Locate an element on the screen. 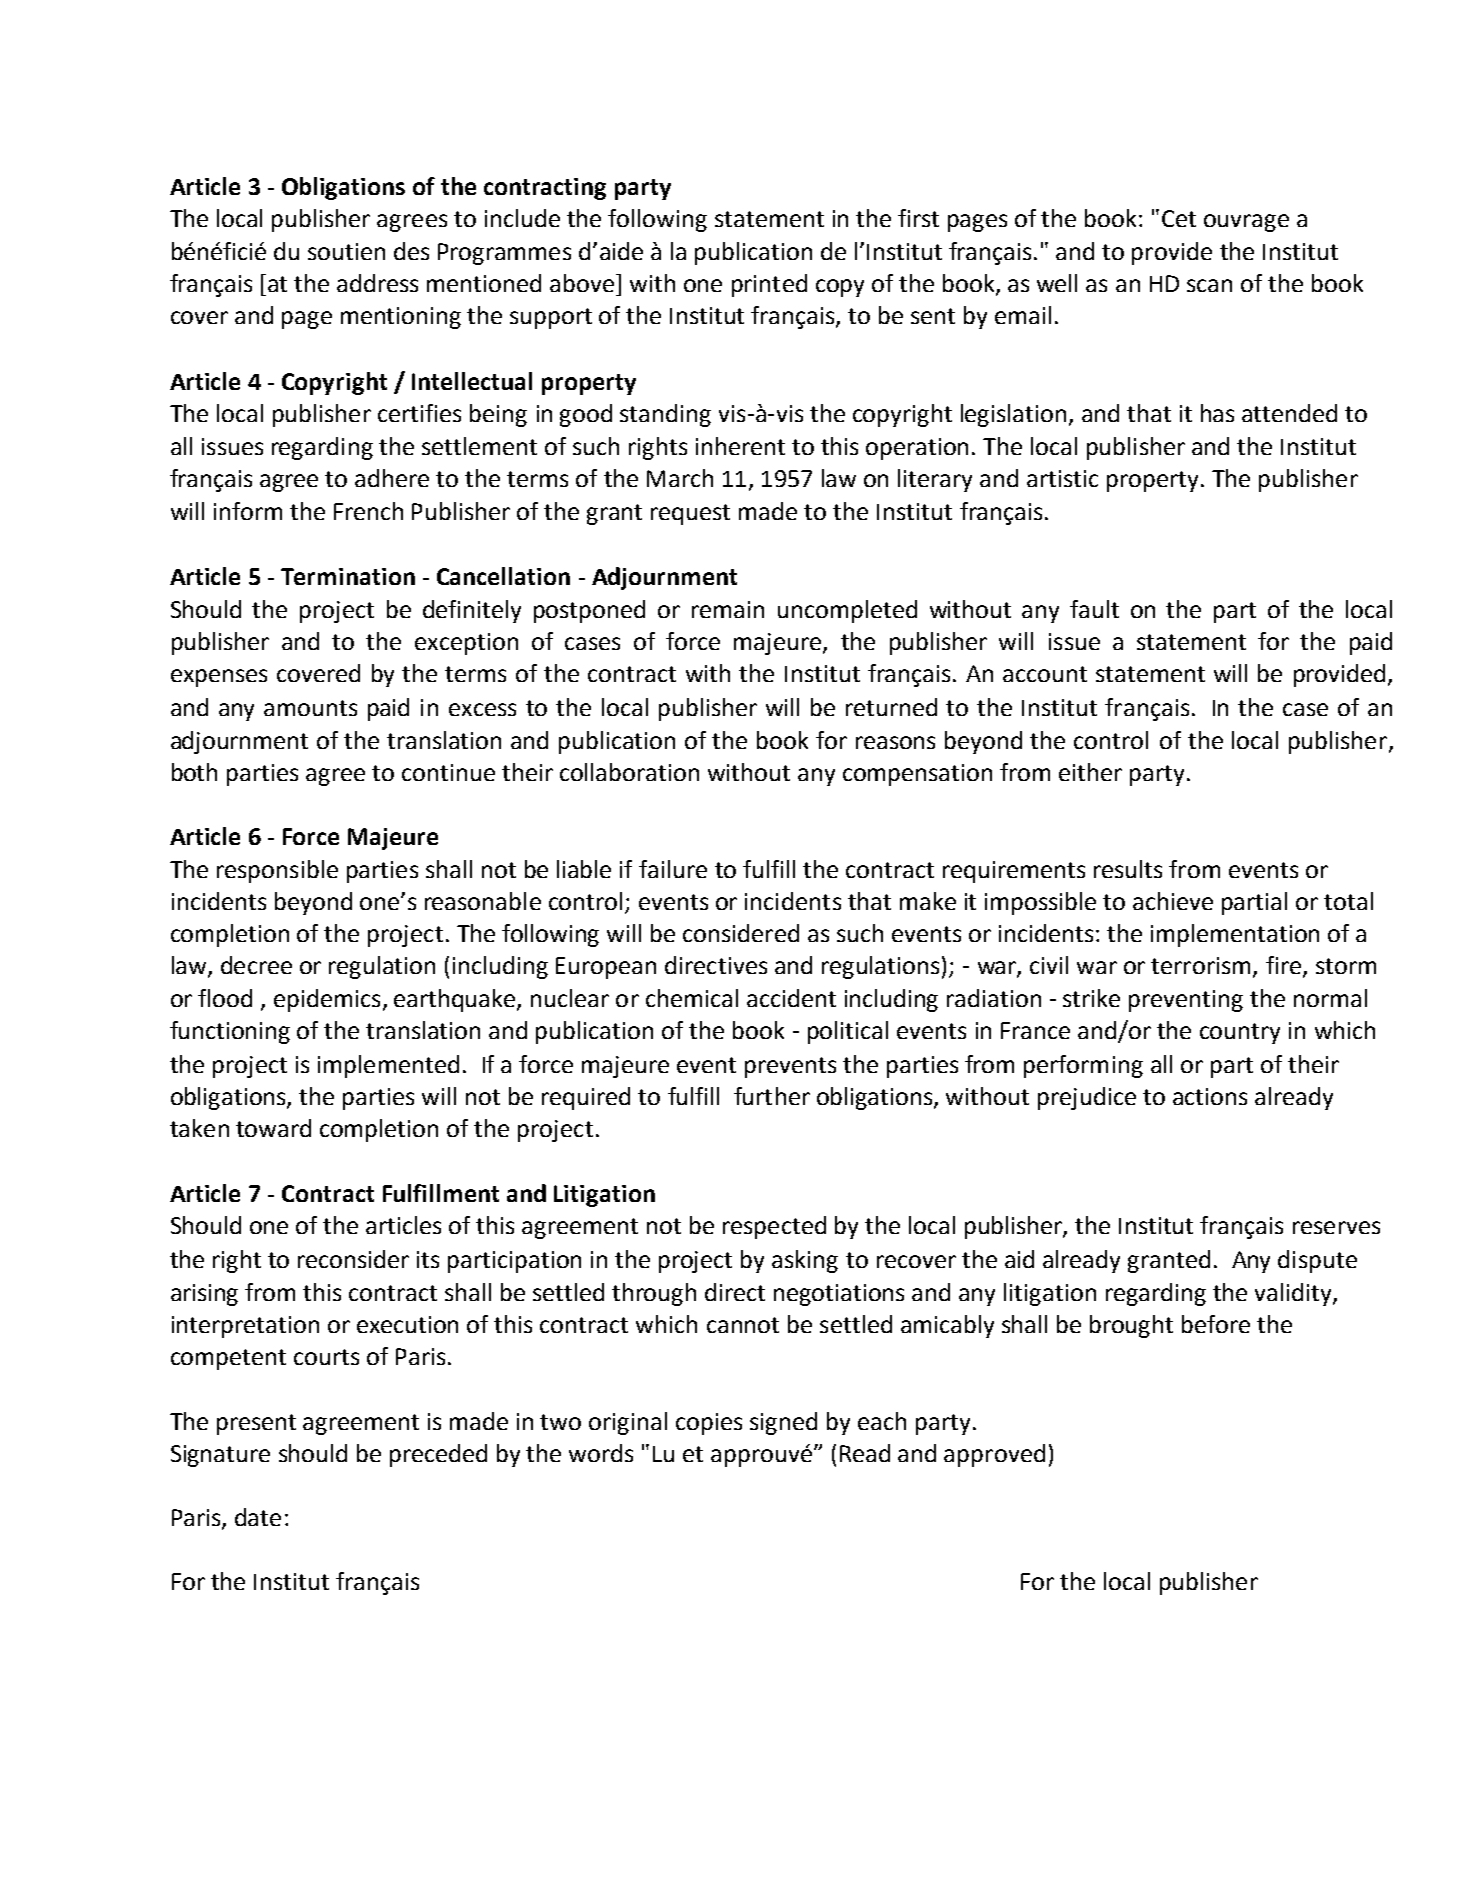 This screenshot has height=1900, width=1468. fault is located at coordinates (1094, 609).
